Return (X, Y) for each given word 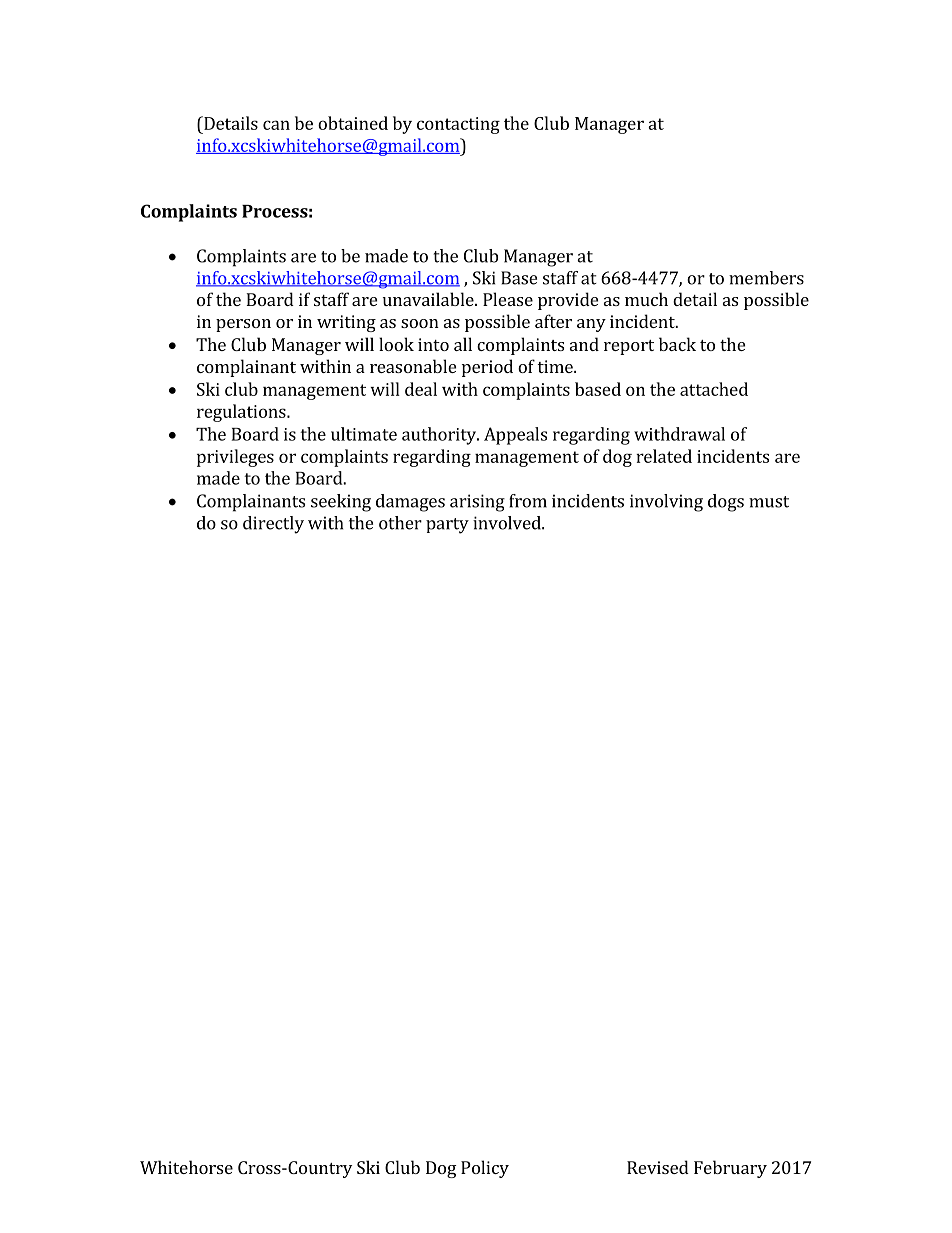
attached (714, 389)
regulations (242, 413)
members (766, 278)
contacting (458, 125)
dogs (726, 503)
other (400, 523)
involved (508, 523)
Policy (485, 1169)
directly (273, 525)
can (276, 125)
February (730, 1169)
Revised (658, 1167)
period (487, 368)
